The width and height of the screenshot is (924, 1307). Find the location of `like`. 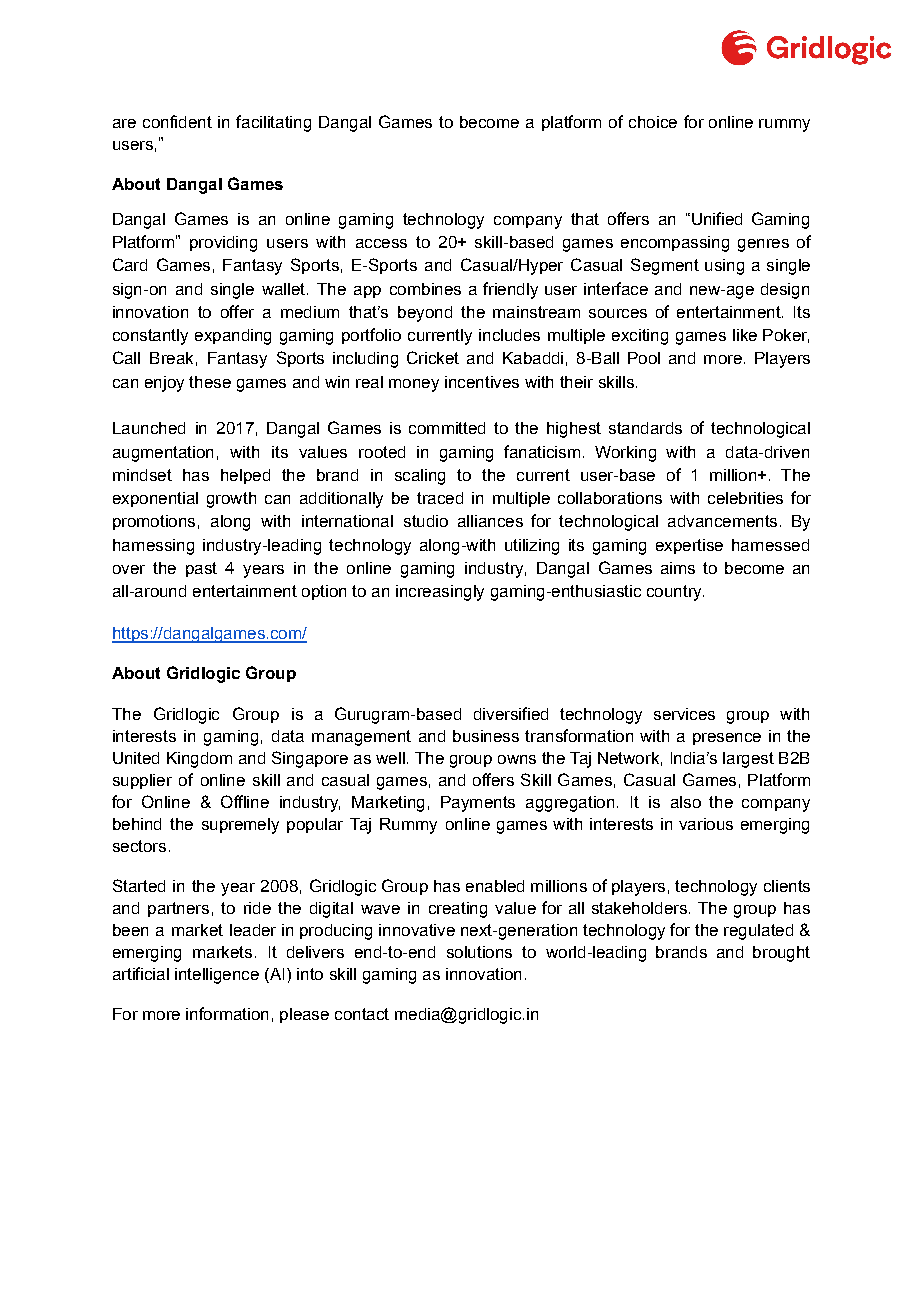

like is located at coordinates (745, 335).
